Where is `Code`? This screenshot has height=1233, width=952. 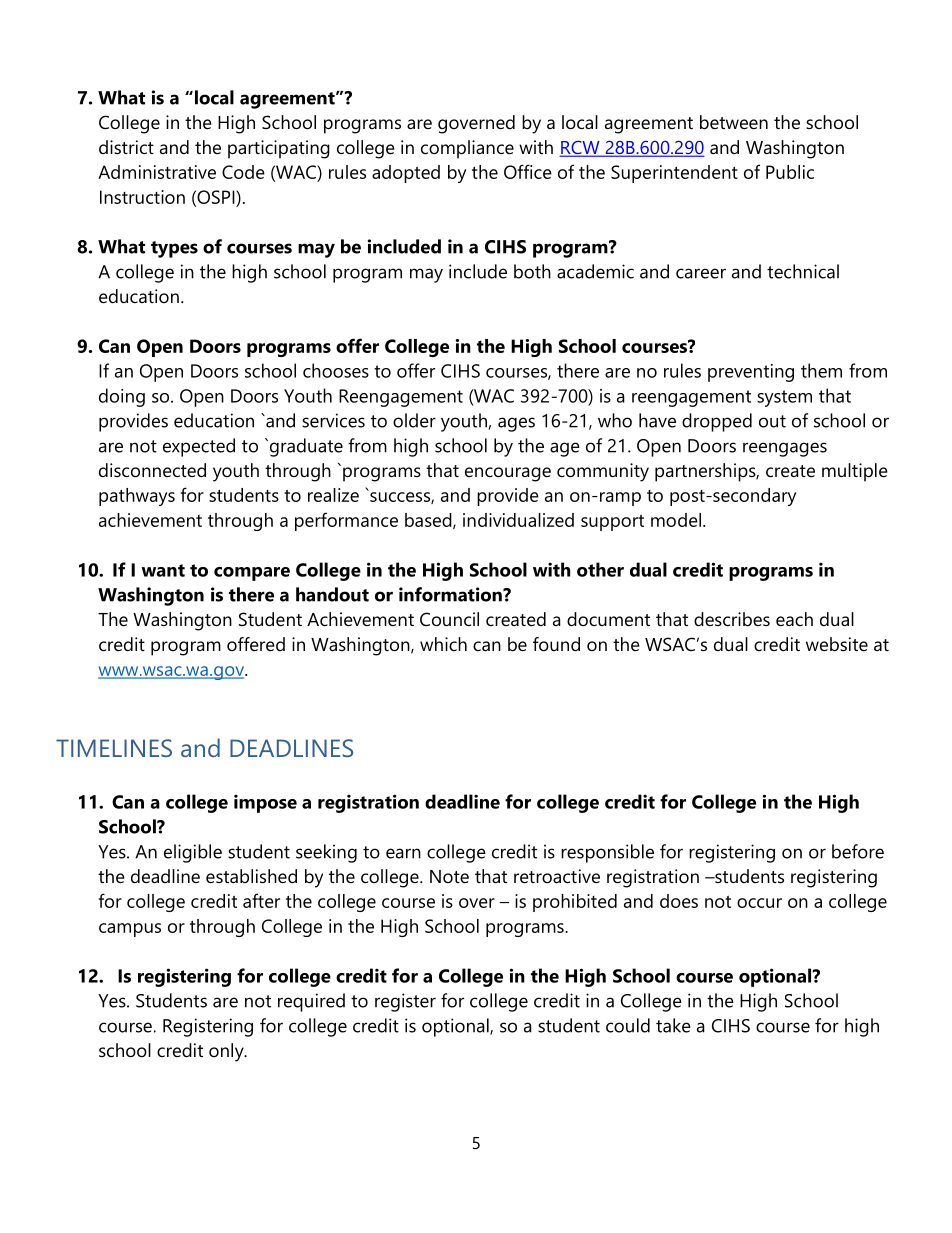 Code is located at coordinates (243, 172).
